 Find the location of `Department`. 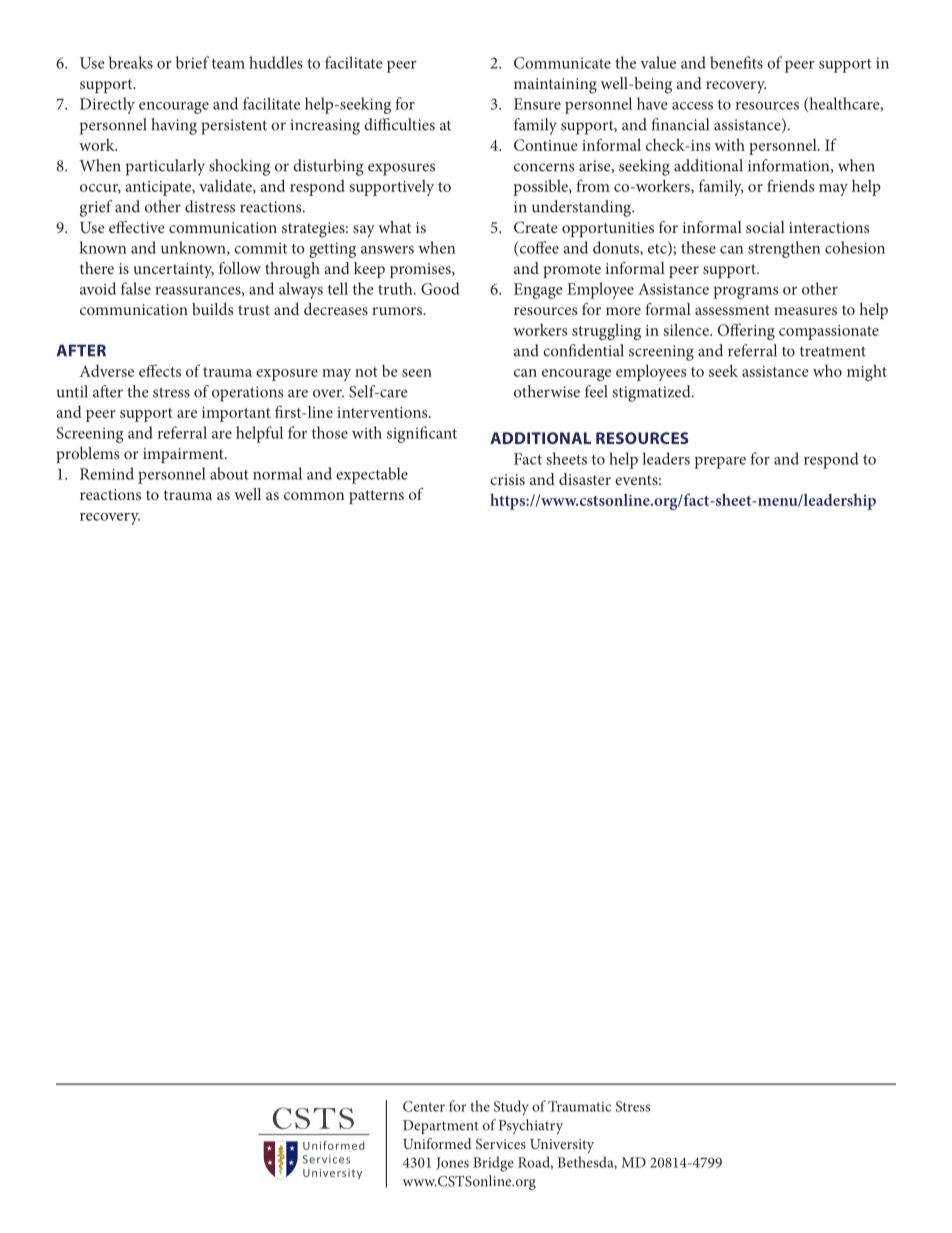

Department is located at coordinates (441, 1127).
